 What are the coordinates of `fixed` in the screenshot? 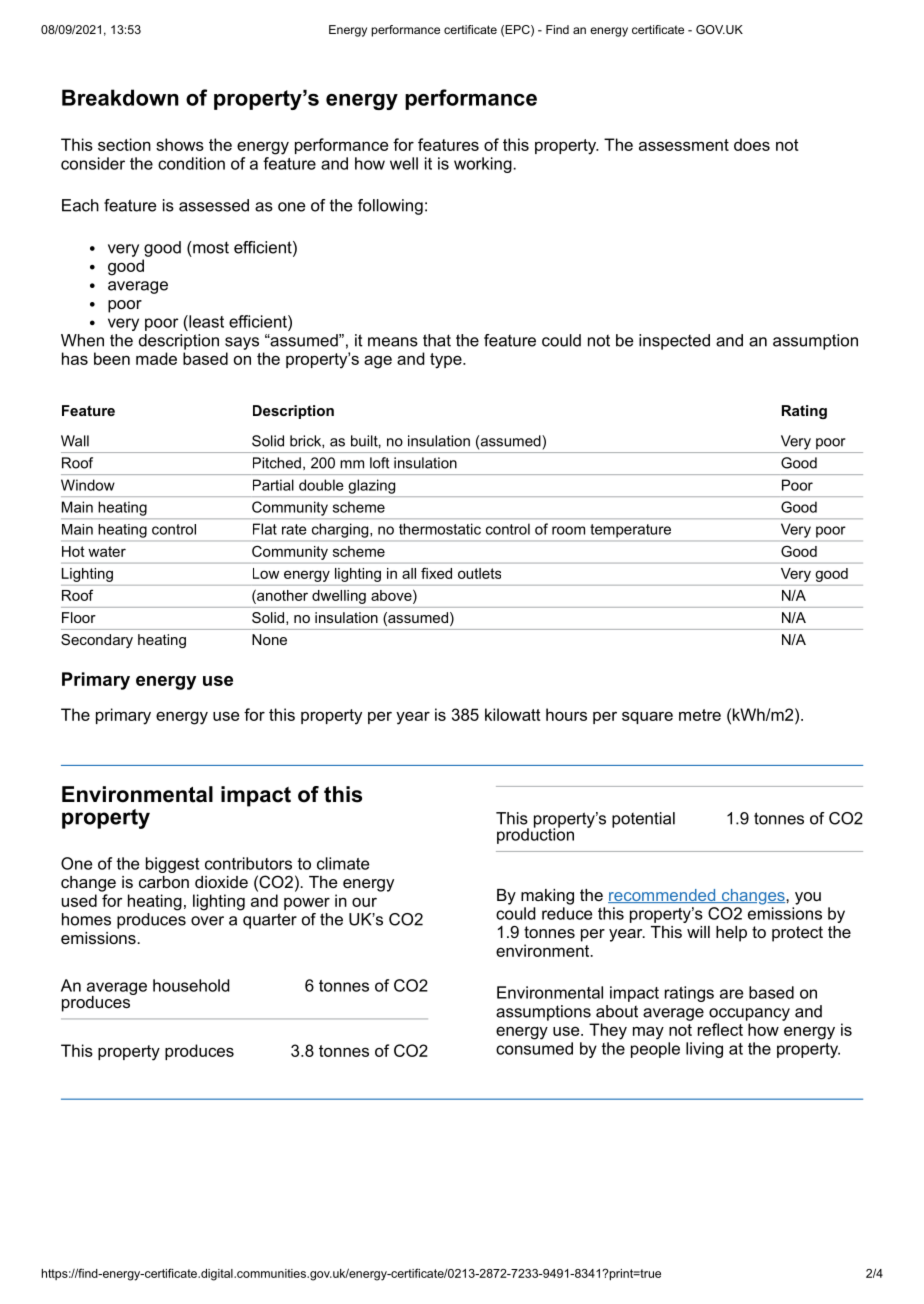 It's located at (436, 573).
